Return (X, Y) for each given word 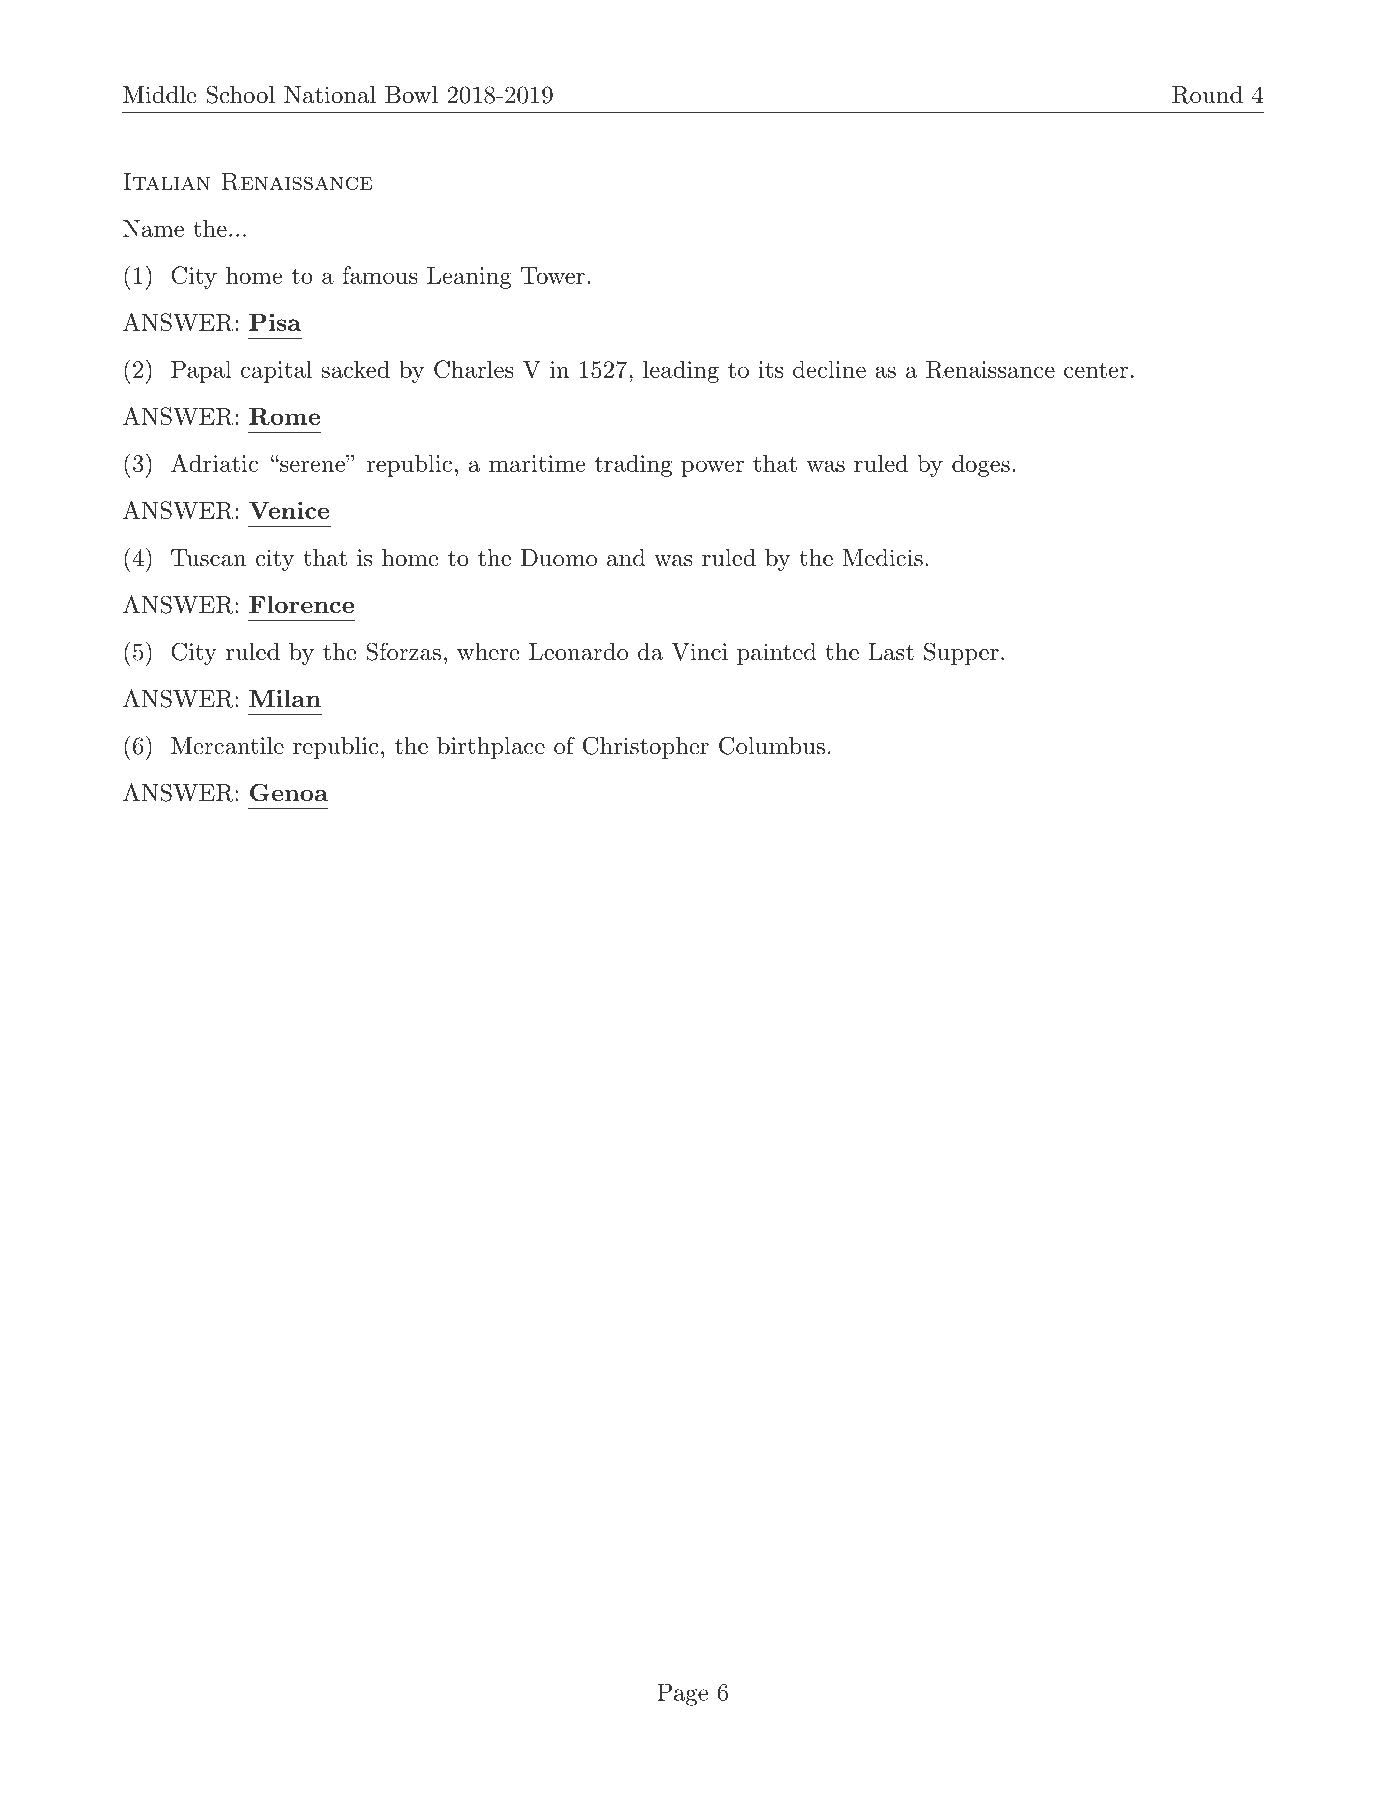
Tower (553, 275)
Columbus (772, 745)
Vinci (699, 652)
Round (1207, 95)
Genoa (289, 793)
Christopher (646, 747)
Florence (301, 604)
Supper (961, 653)
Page (682, 1694)
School (240, 94)
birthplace (491, 748)
